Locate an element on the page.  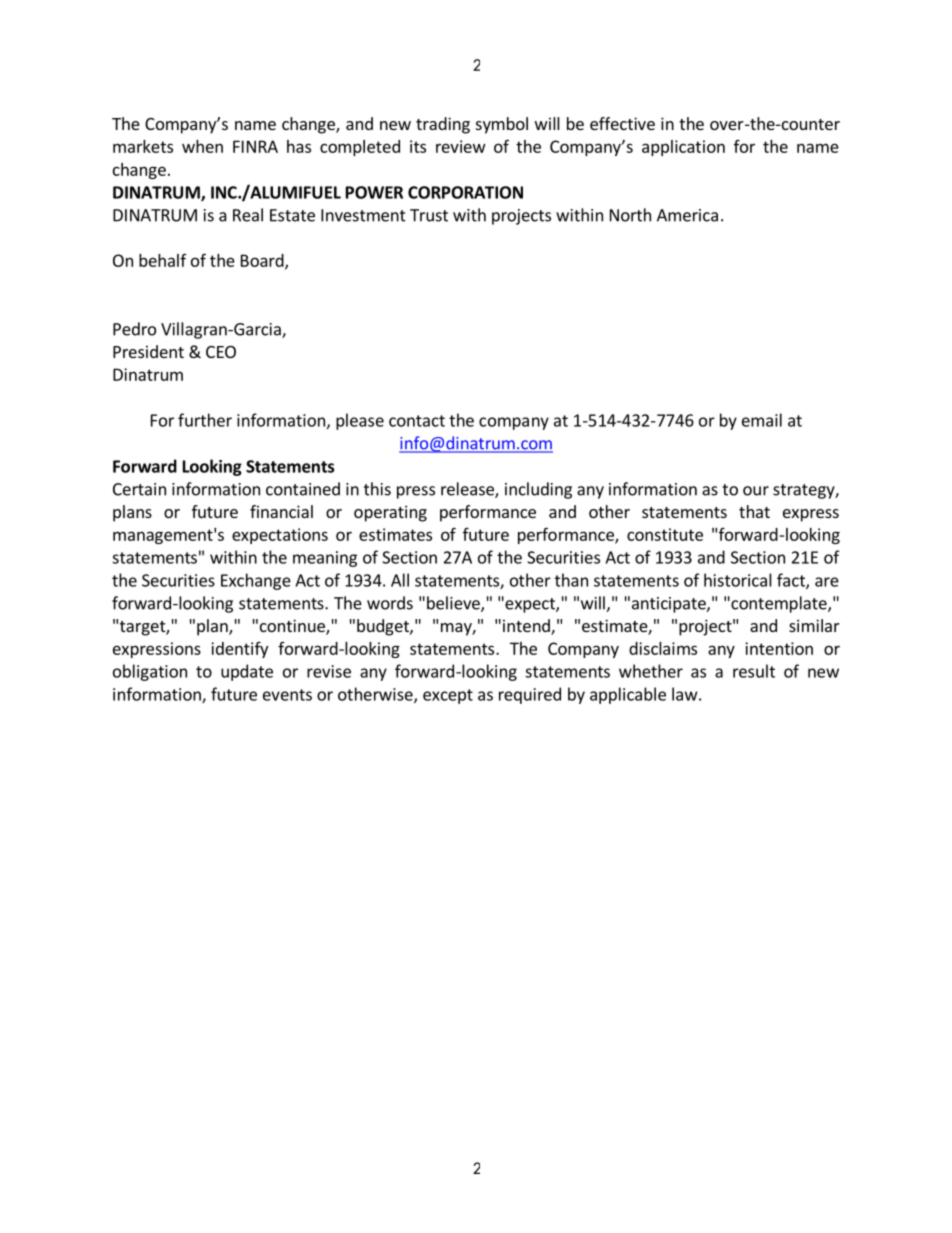
when is located at coordinates (202, 146).
